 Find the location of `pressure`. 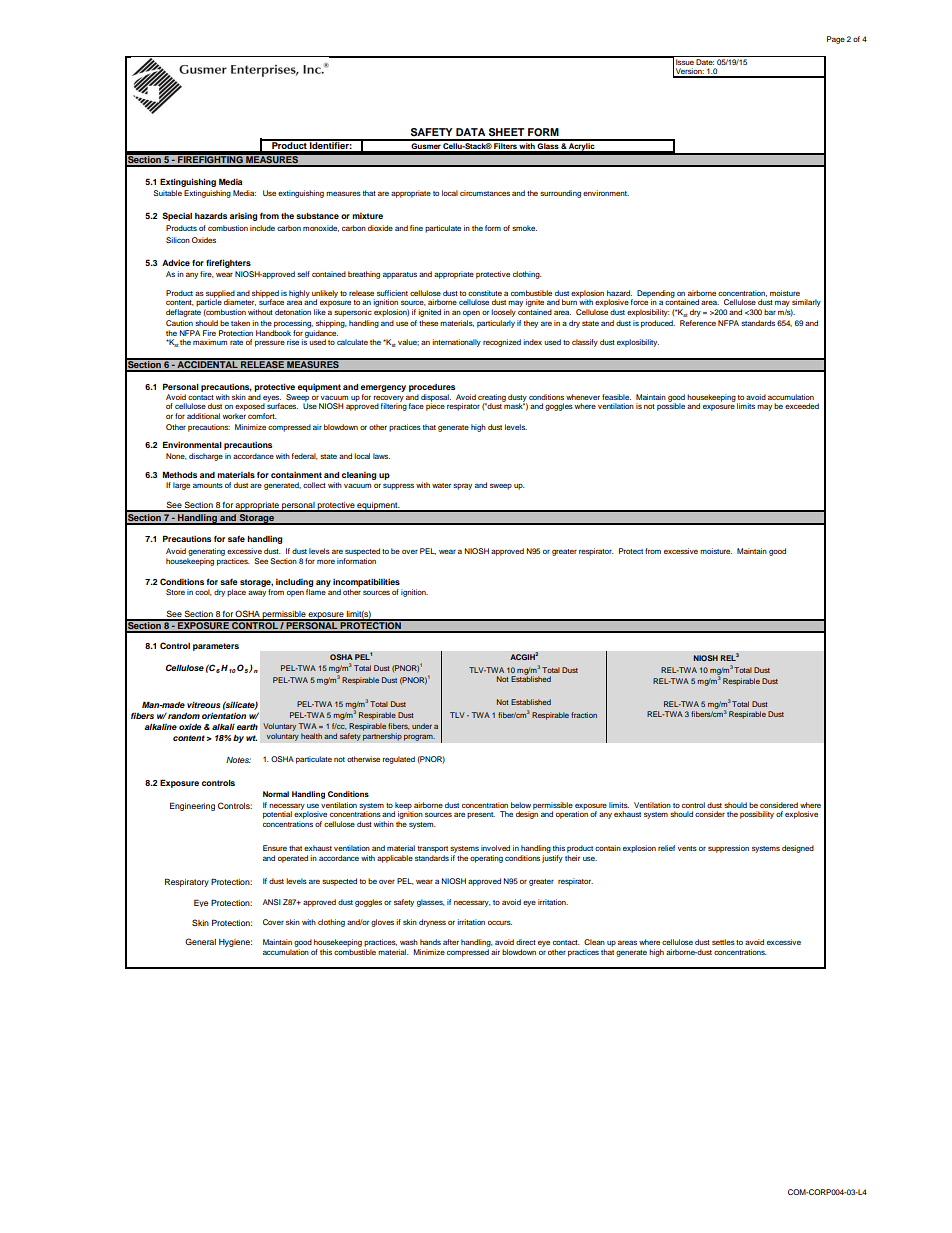

pressure is located at coordinates (270, 343).
